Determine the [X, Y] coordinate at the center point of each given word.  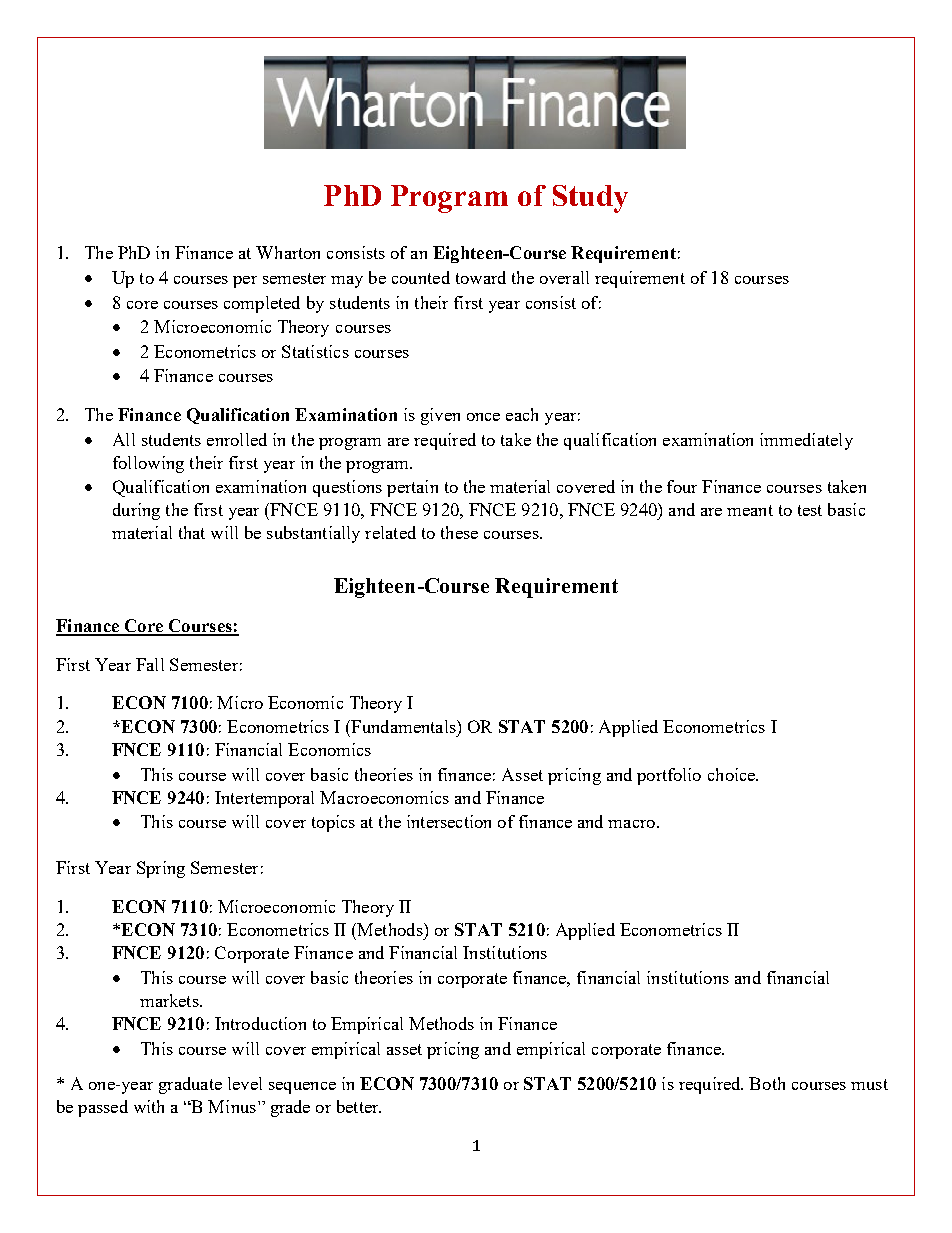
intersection [449, 821]
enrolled [237, 439]
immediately [806, 441]
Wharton [288, 252]
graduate [190, 1085]
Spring [161, 869]
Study [590, 199]
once [483, 417]
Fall [150, 664]
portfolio [669, 776]
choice [733, 774]
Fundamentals [403, 726]
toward [481, 277]
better [359, 1106]
